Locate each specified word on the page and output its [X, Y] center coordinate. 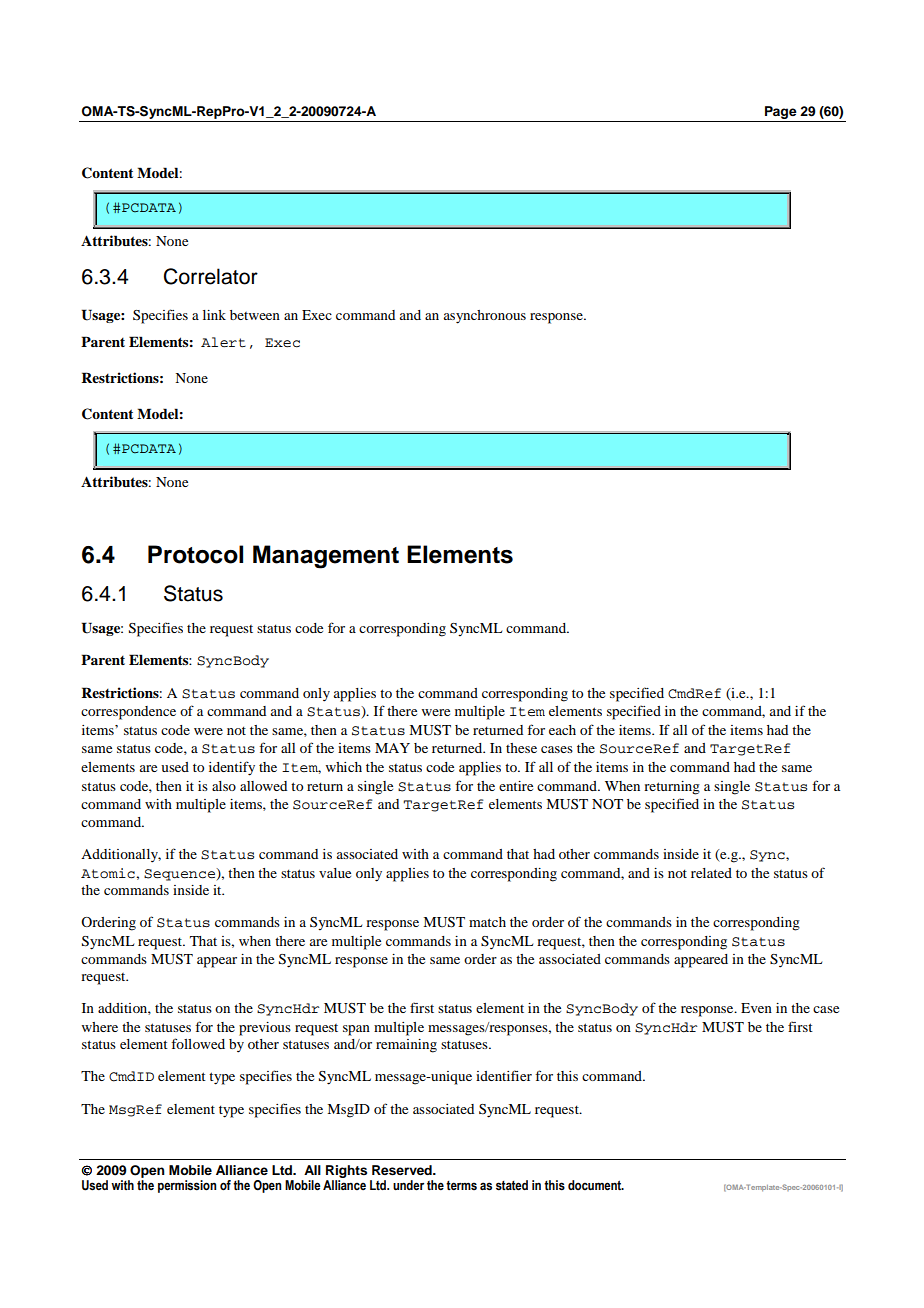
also [224, 786]
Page [781, 112]
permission [187, 1186]
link [214, 315]
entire [516, 786]
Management [326, 557]
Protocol [195, 554]
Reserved [403, 1170]
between [255, 315]
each [562, 730]
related [711, 873]
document [595, 1185]
